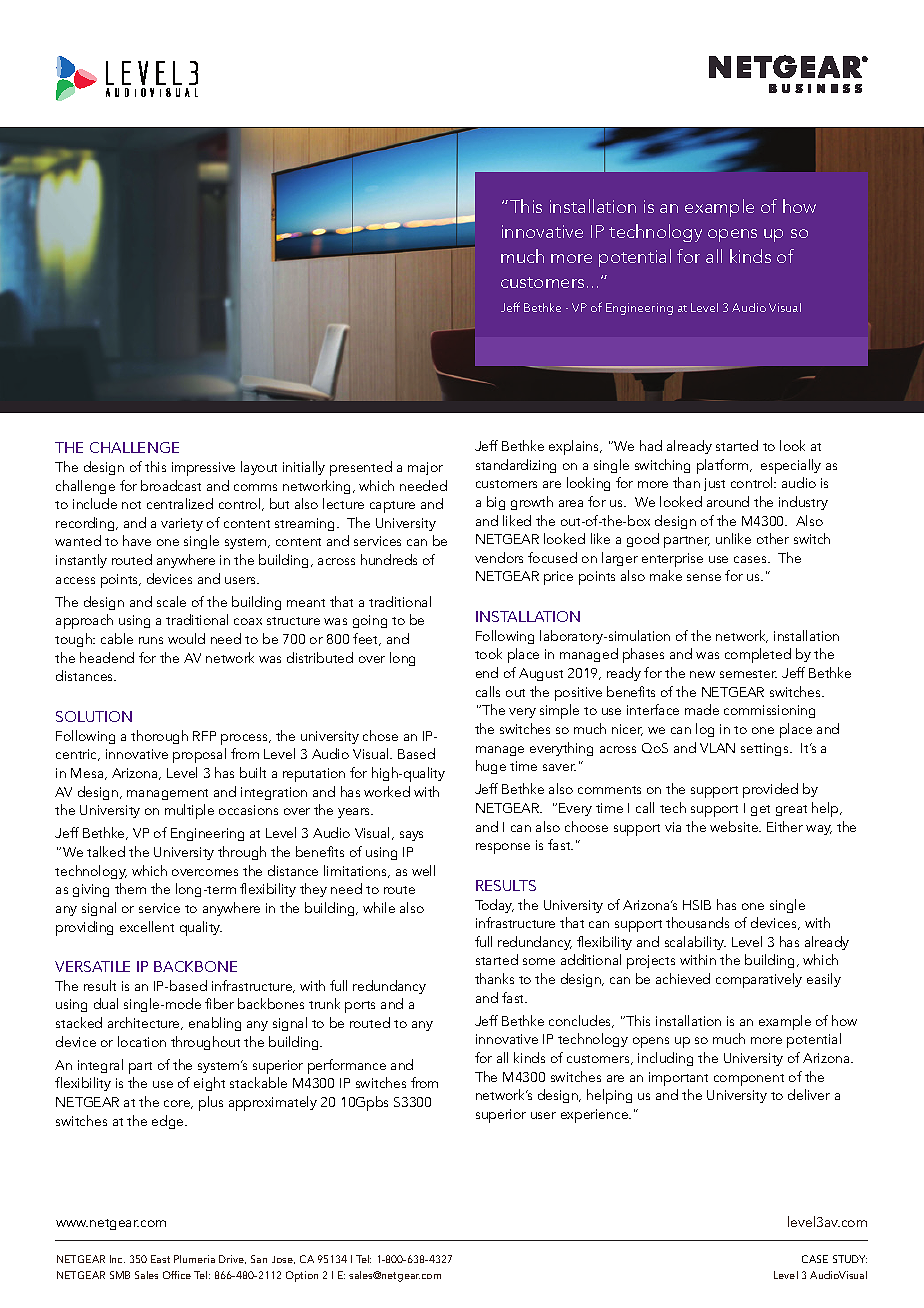 The image size is (924, 1308). What do you see at coordinates (130, 888) in the screenshot?
I see `them` at bounding box center [130, 888].
